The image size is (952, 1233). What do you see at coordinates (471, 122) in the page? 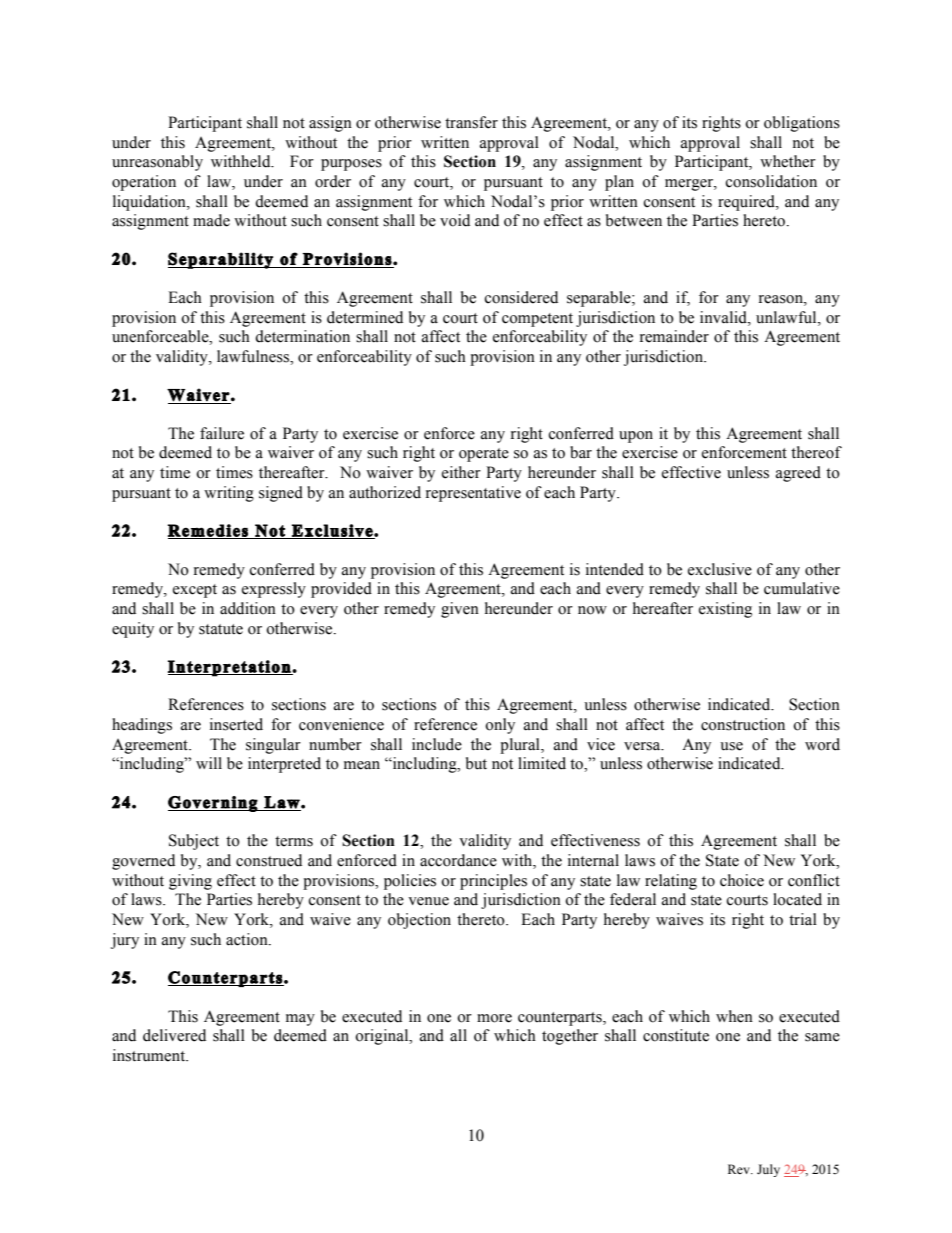
I see `transfer` at bounding box center [471, 122].
